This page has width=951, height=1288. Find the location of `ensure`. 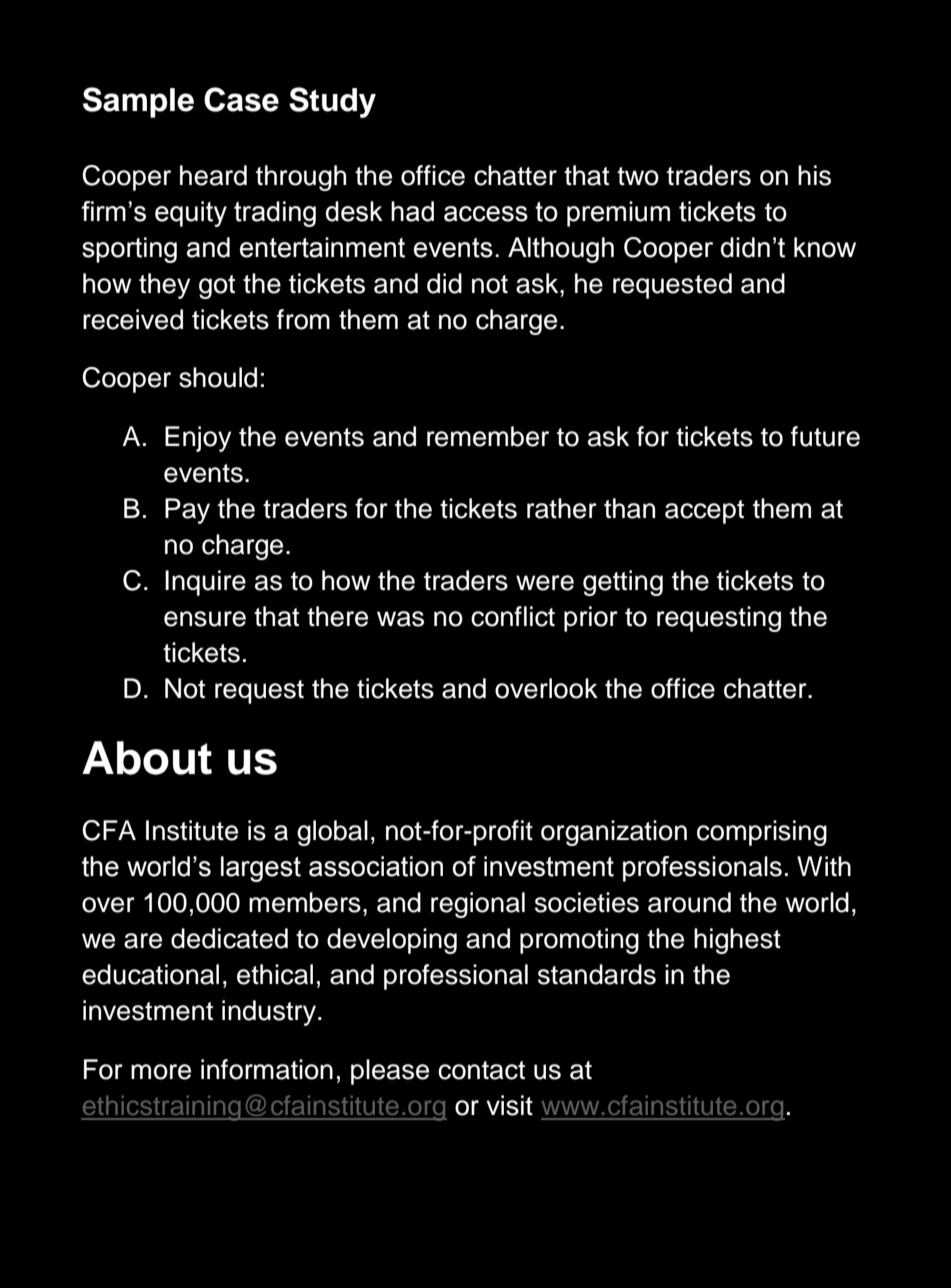

ensure is located at coordinates (205, 619).
